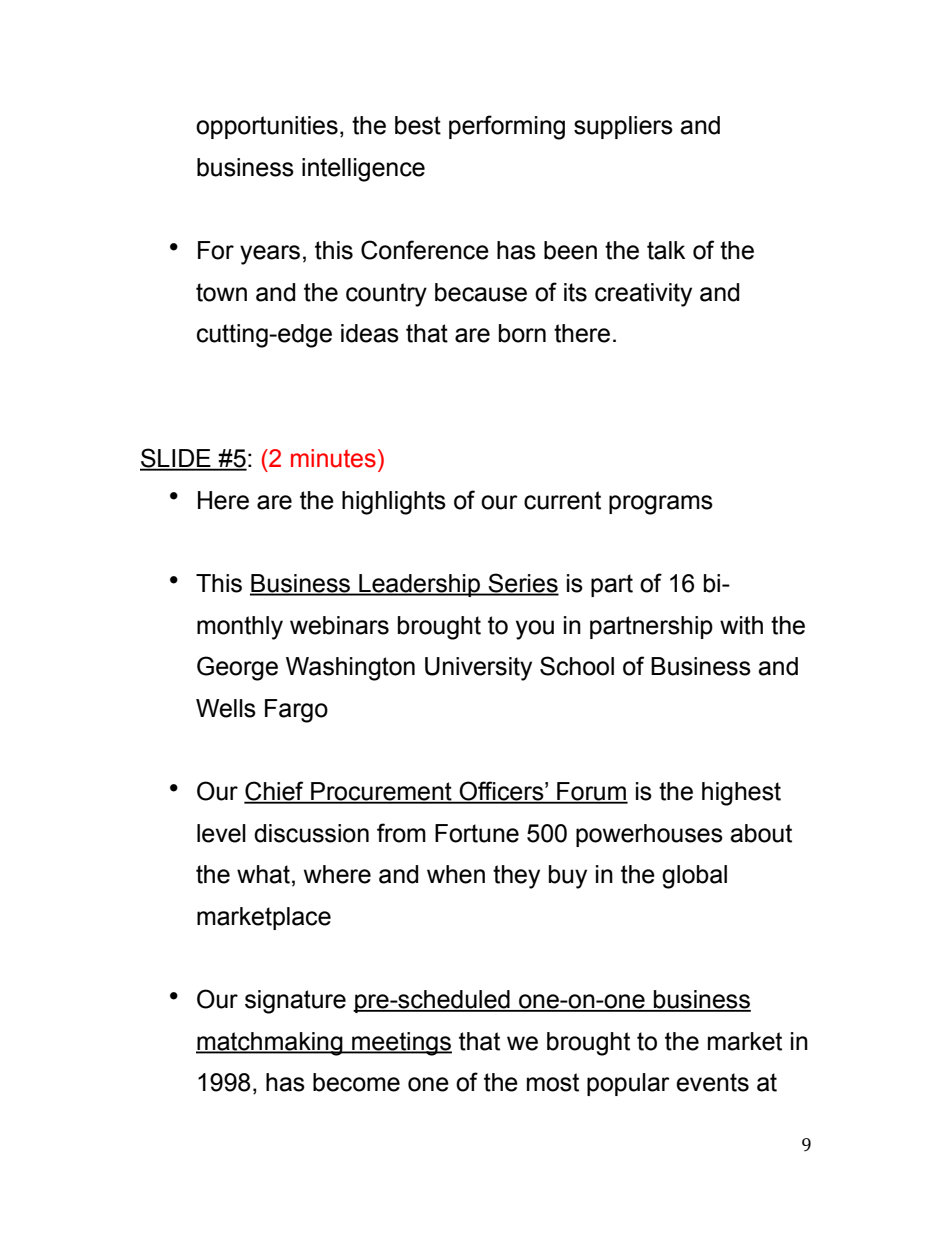 This document has width=952, height=1233. Describe the element at coordinates (270, 1044) in the document. I see `matchmaking` at that location.
